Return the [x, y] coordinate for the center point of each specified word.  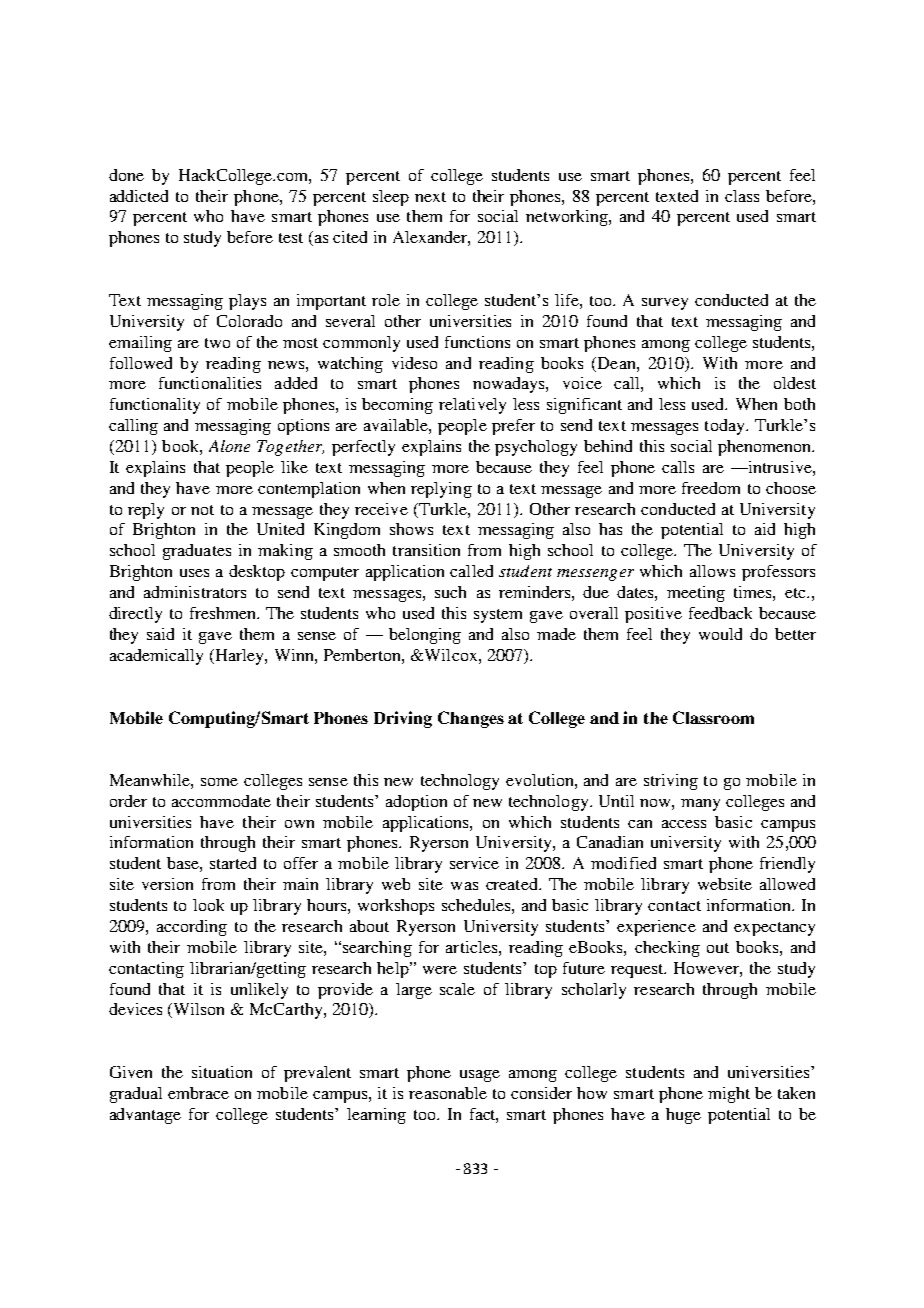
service [474, 863]
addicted [139, 196]
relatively [472, 406]
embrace [198, 1093]
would [720, 634]
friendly [787, 865]
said [160, 634]
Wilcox [452, 655]
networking [568, 218]
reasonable [448, 1093]
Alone [229, 446]
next [430, 197]
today [726, 427]
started [233, 863]
